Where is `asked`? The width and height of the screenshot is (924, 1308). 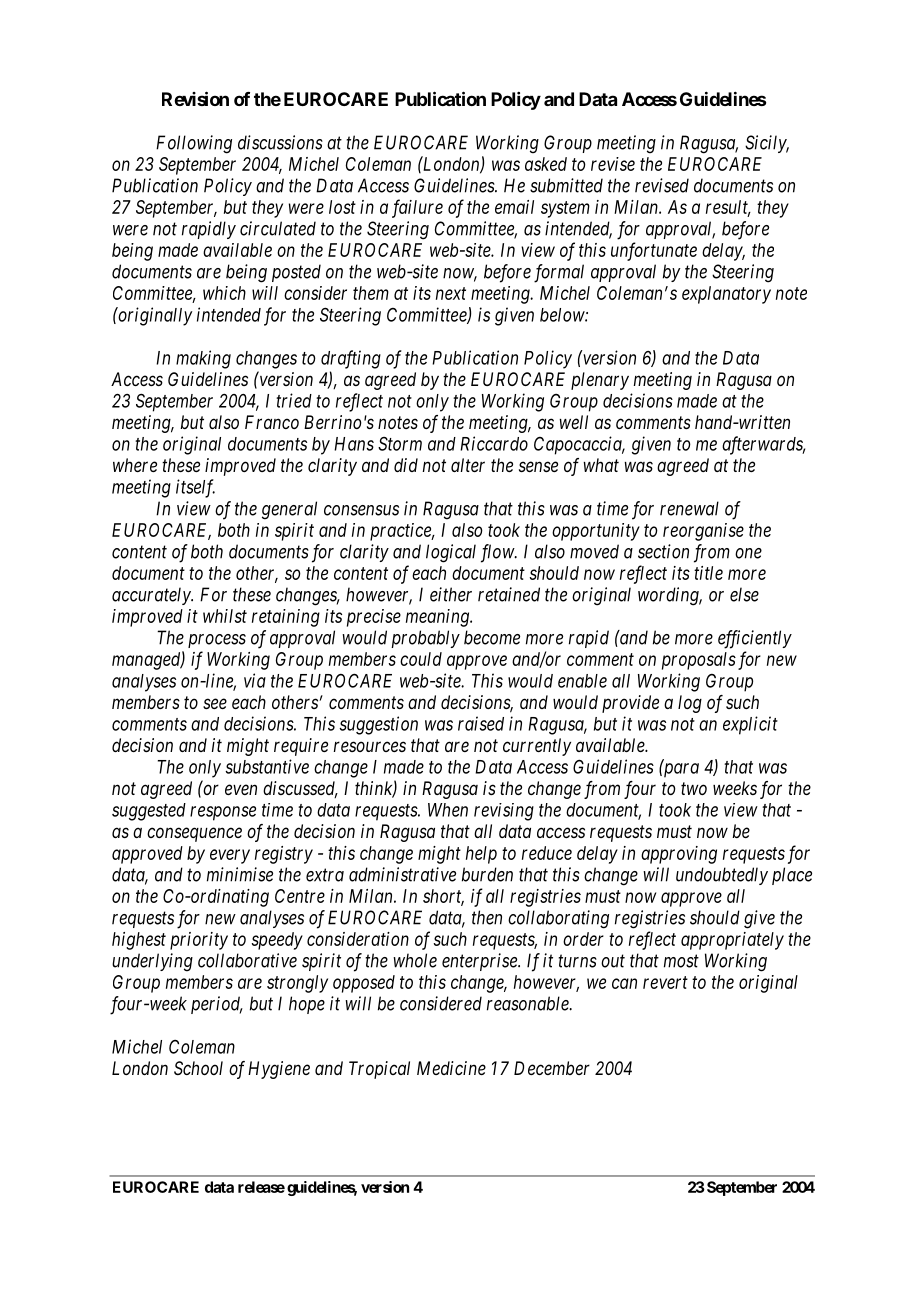
asked is located at coordinates (546, 164).
